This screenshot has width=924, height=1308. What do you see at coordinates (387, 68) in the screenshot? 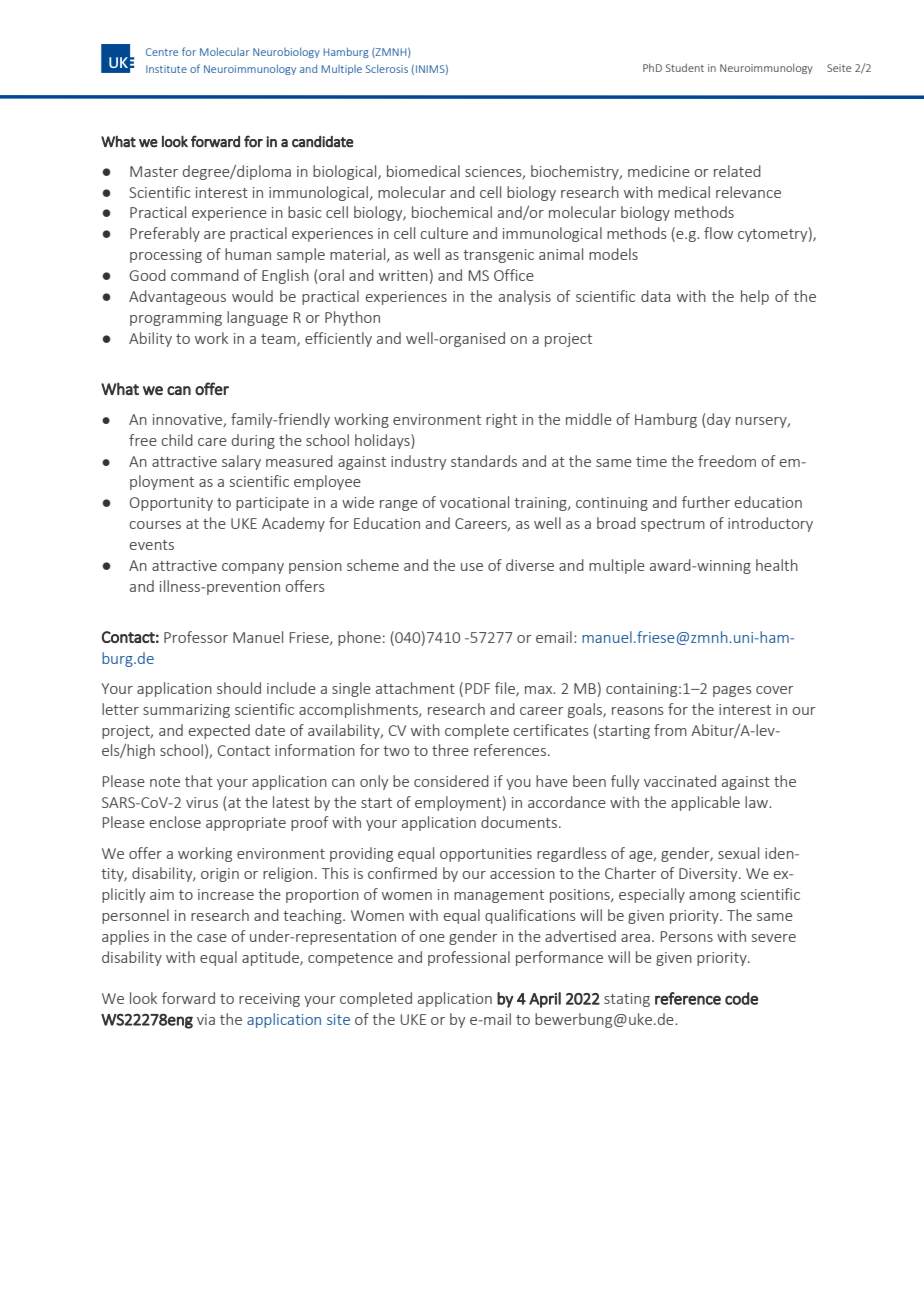
I see `Sclerosis` at bounding box center [387, 68].
